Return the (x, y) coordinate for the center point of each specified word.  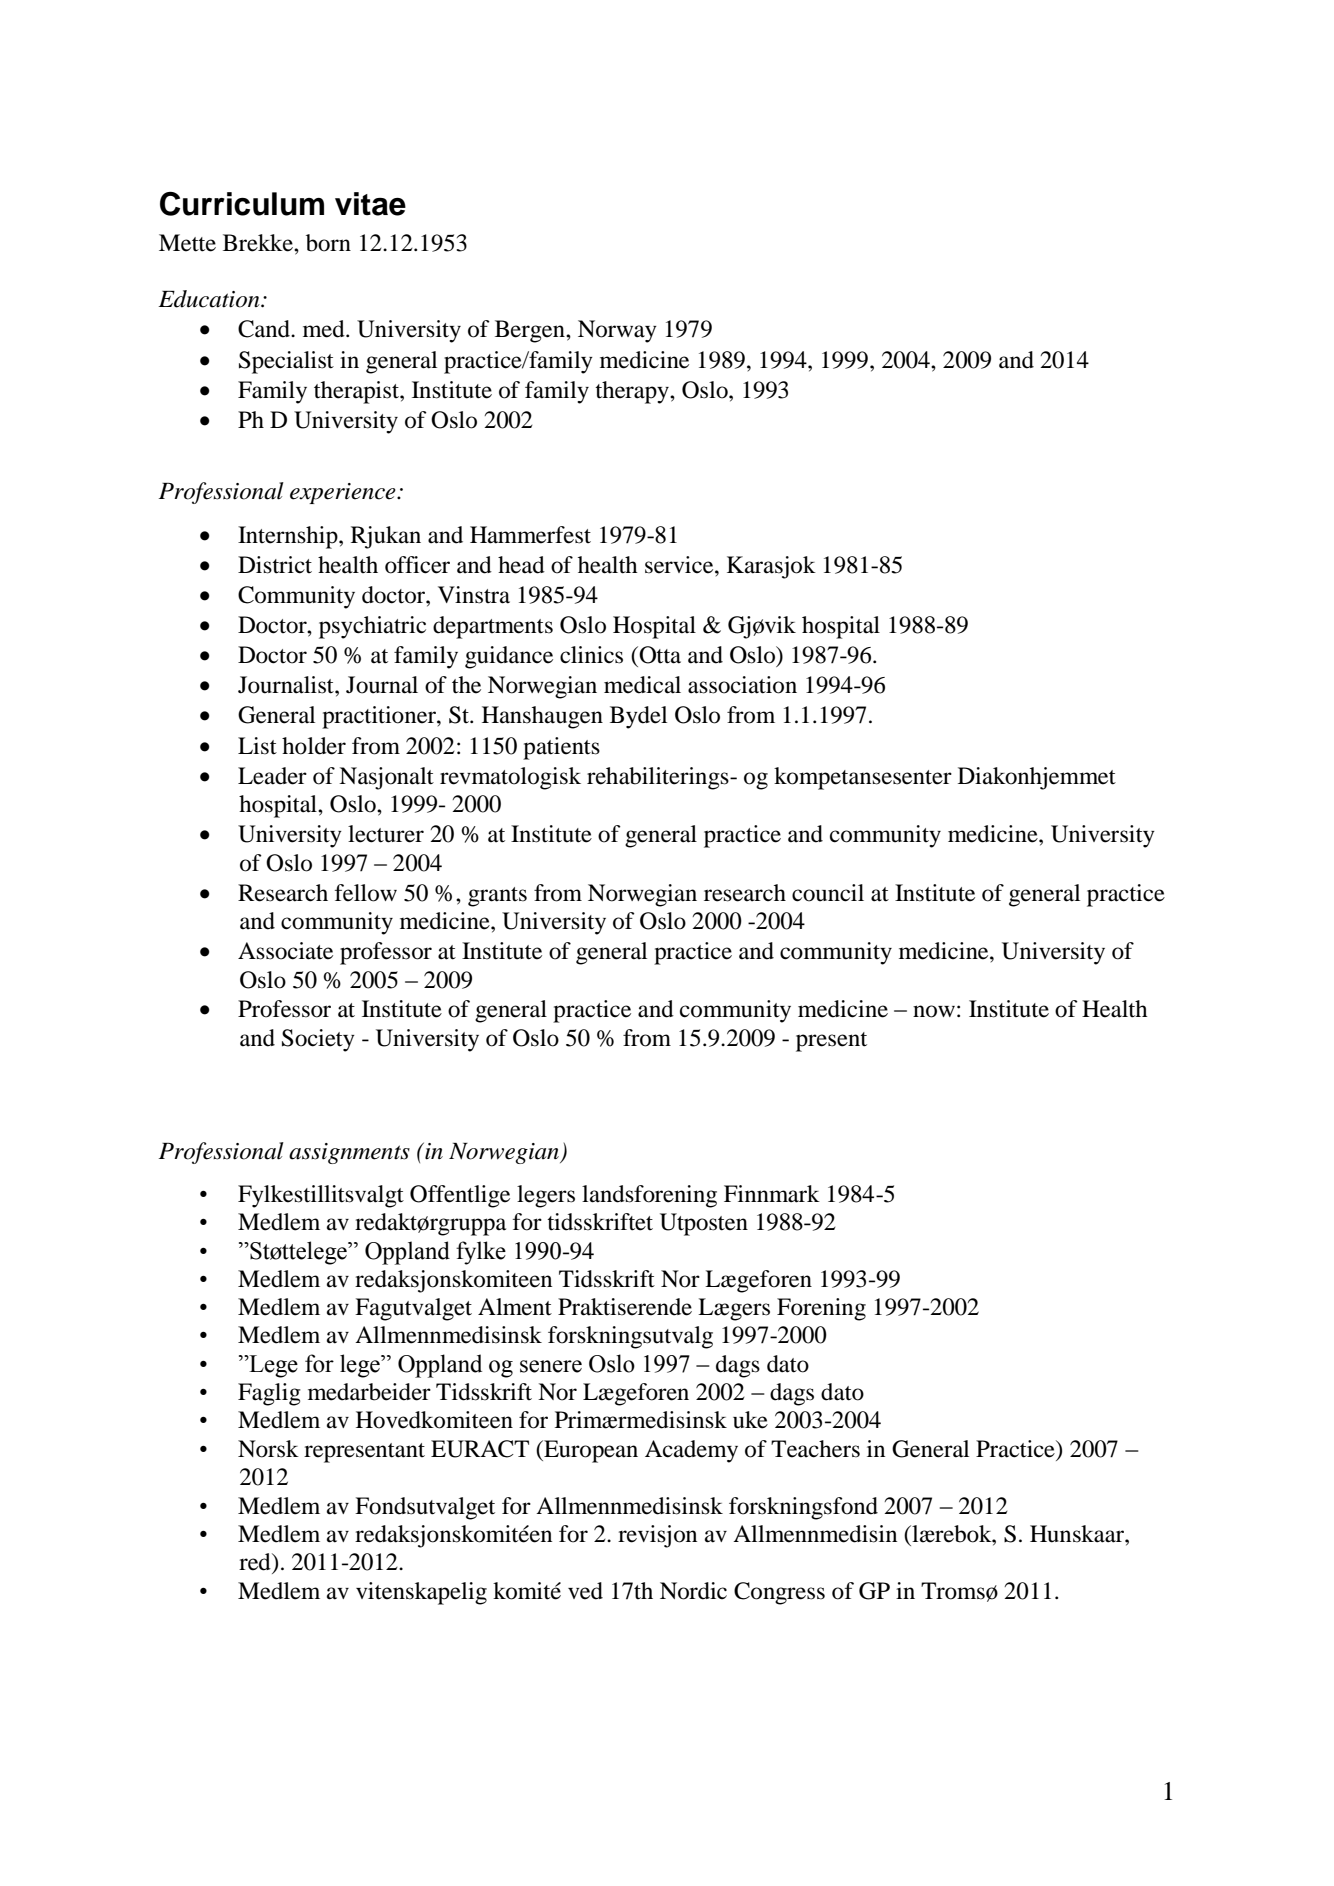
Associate (285, 951)
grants (497, 897)
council (828, 893)
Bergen (531, 331)
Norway (617, 331)
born (328, 243)
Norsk (268, 1449)
